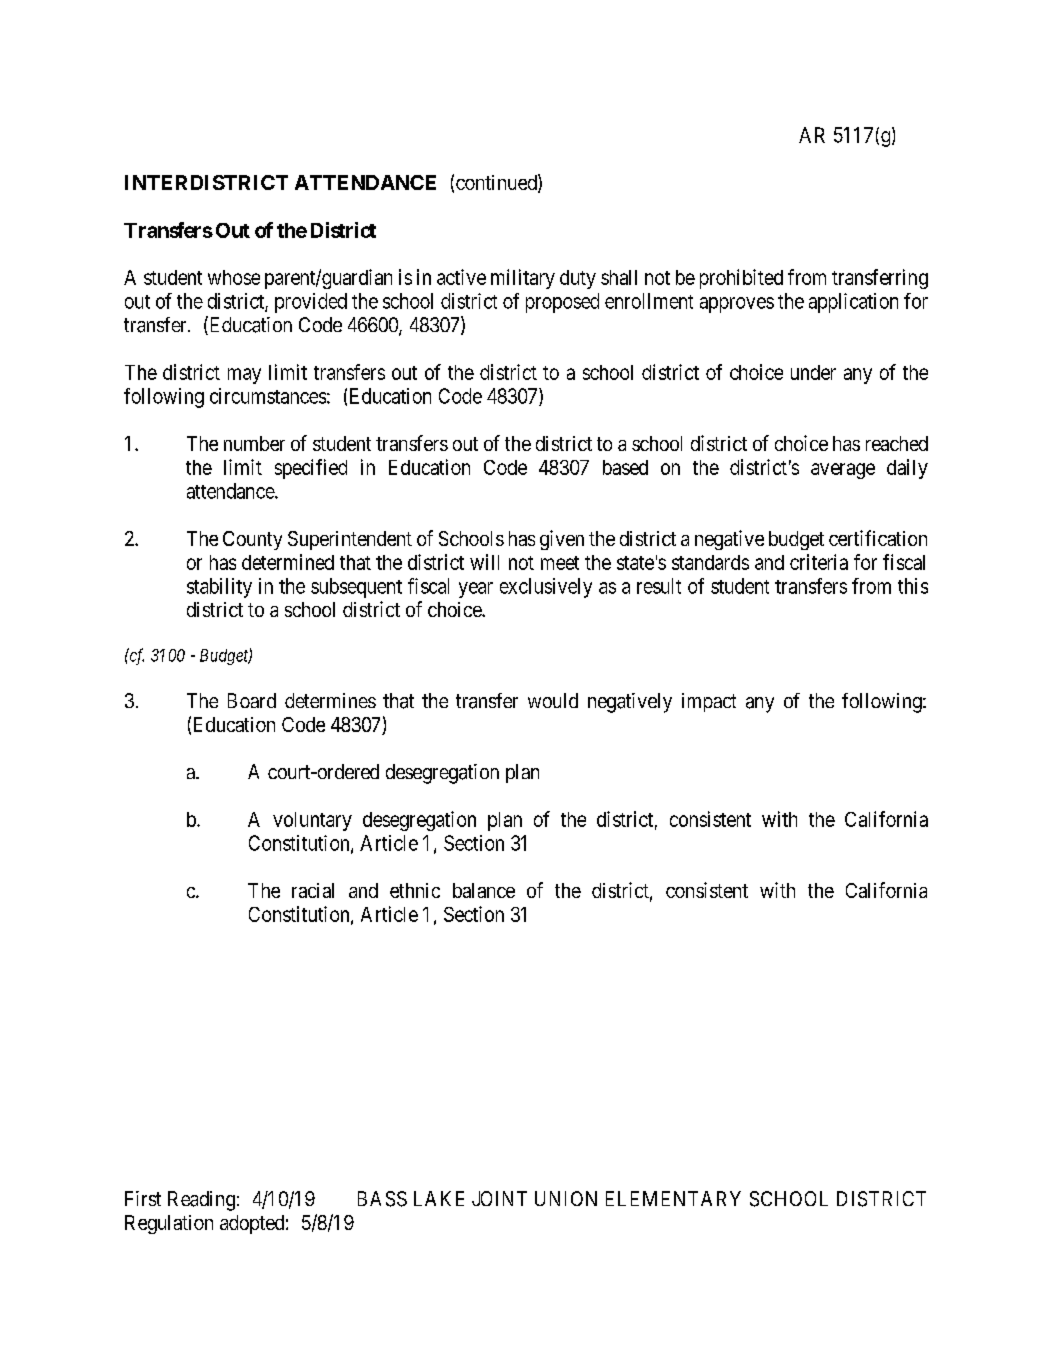  What do you see at coordinates (673, 1198) in the screenshot?
I see `ELEMENTARY` at bounding box center [673, 1198].
